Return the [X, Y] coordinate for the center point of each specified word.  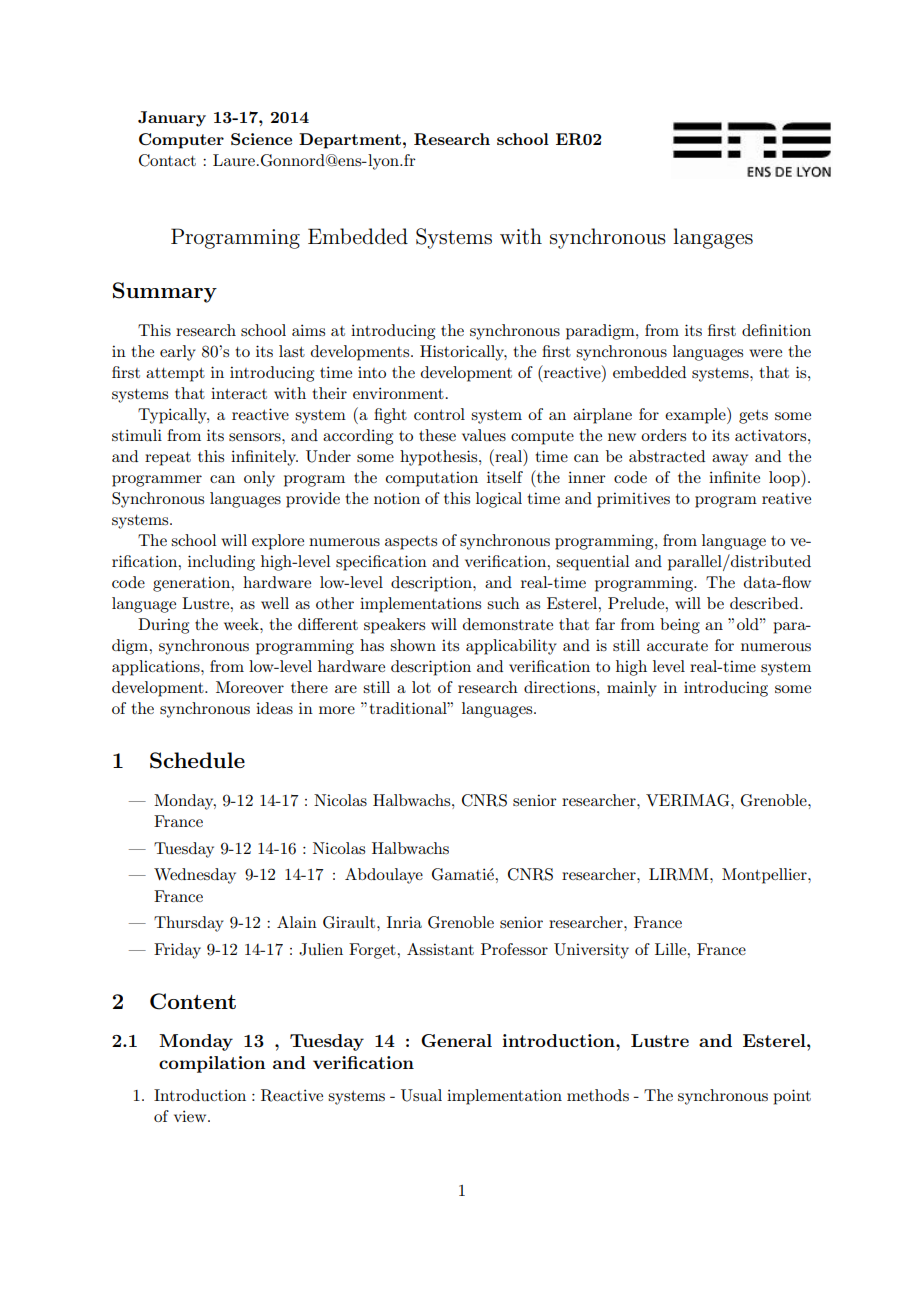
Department [350, 141]
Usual [421, 1095]
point [792, 1097]
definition [776, 330]
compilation [212, 1064]
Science [261, 139]
